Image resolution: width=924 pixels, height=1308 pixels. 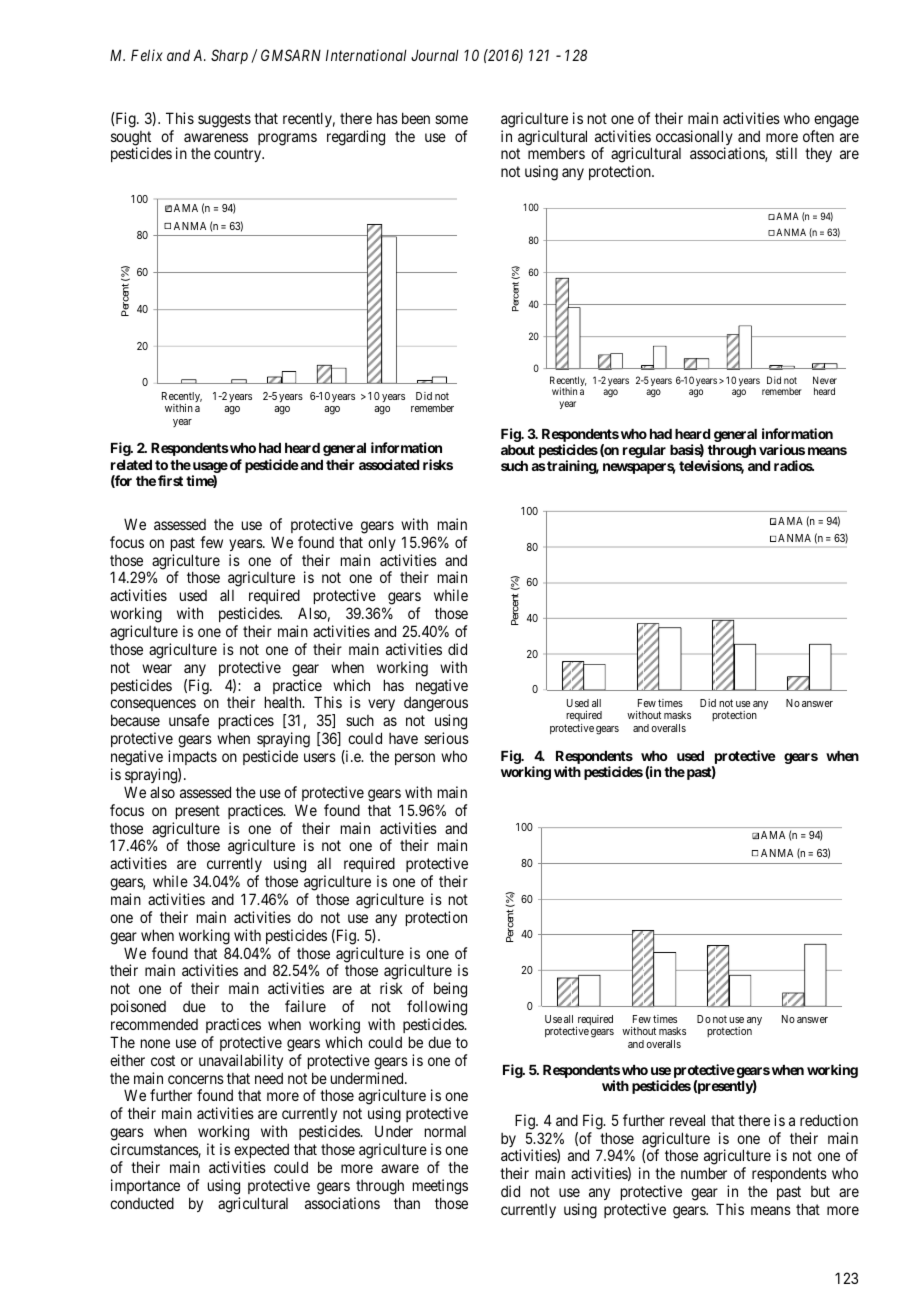 What do you see at coordinates (644, 451) in the screenshot?
I see `regular` at bounding box center [644, 451].
